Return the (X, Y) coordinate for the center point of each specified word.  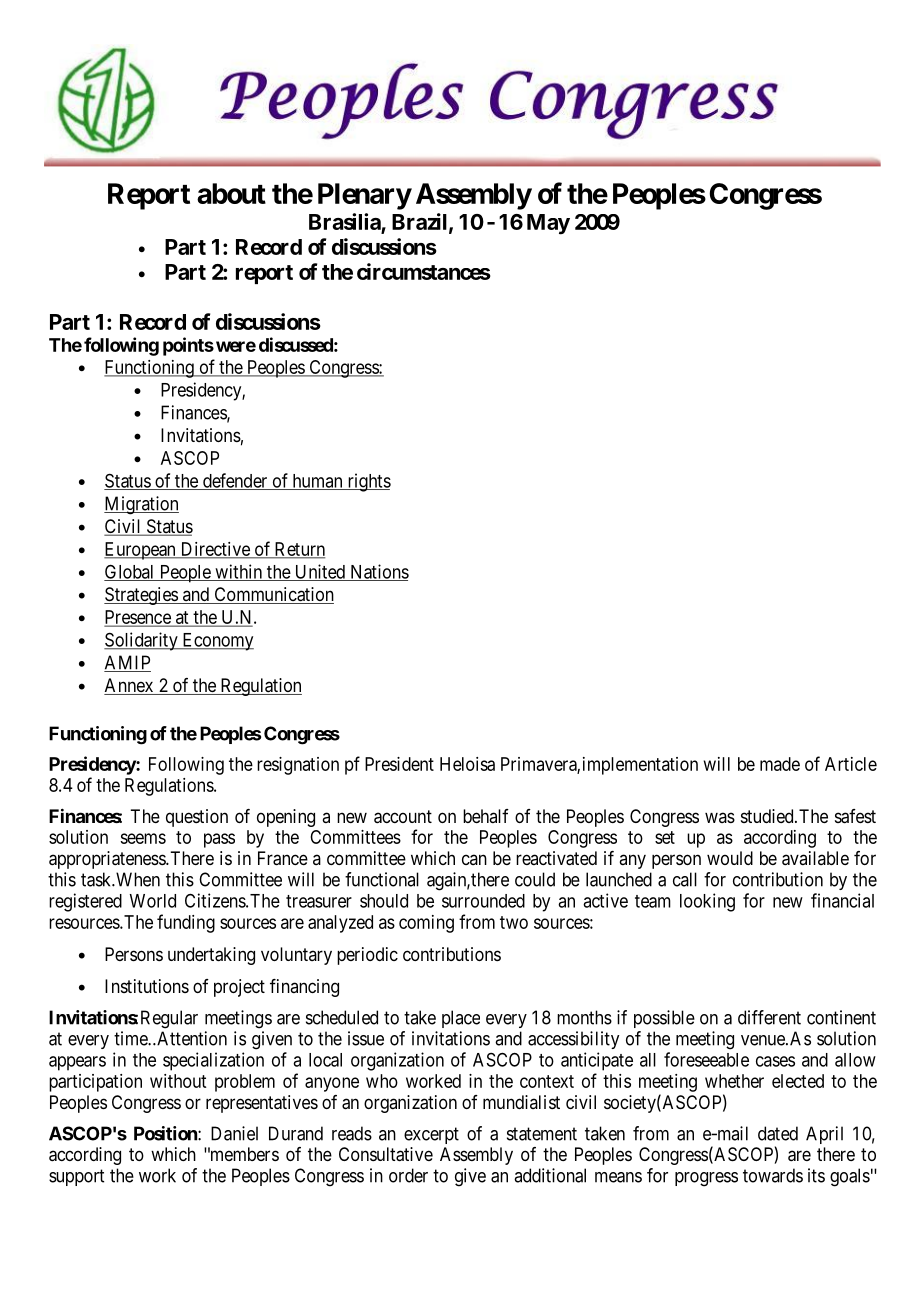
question (197, 818)
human (317, 482)
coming (426, 924)
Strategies (141, 596)
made (780, 764)
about (231, 193)
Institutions (147, 986)
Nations (378, 572)
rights (368, 482)
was (720, 817)
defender (235, 481)
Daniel (234, 1133)
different (769, 1017)
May (548, 224)
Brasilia (345, 223)
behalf (486, 816)
